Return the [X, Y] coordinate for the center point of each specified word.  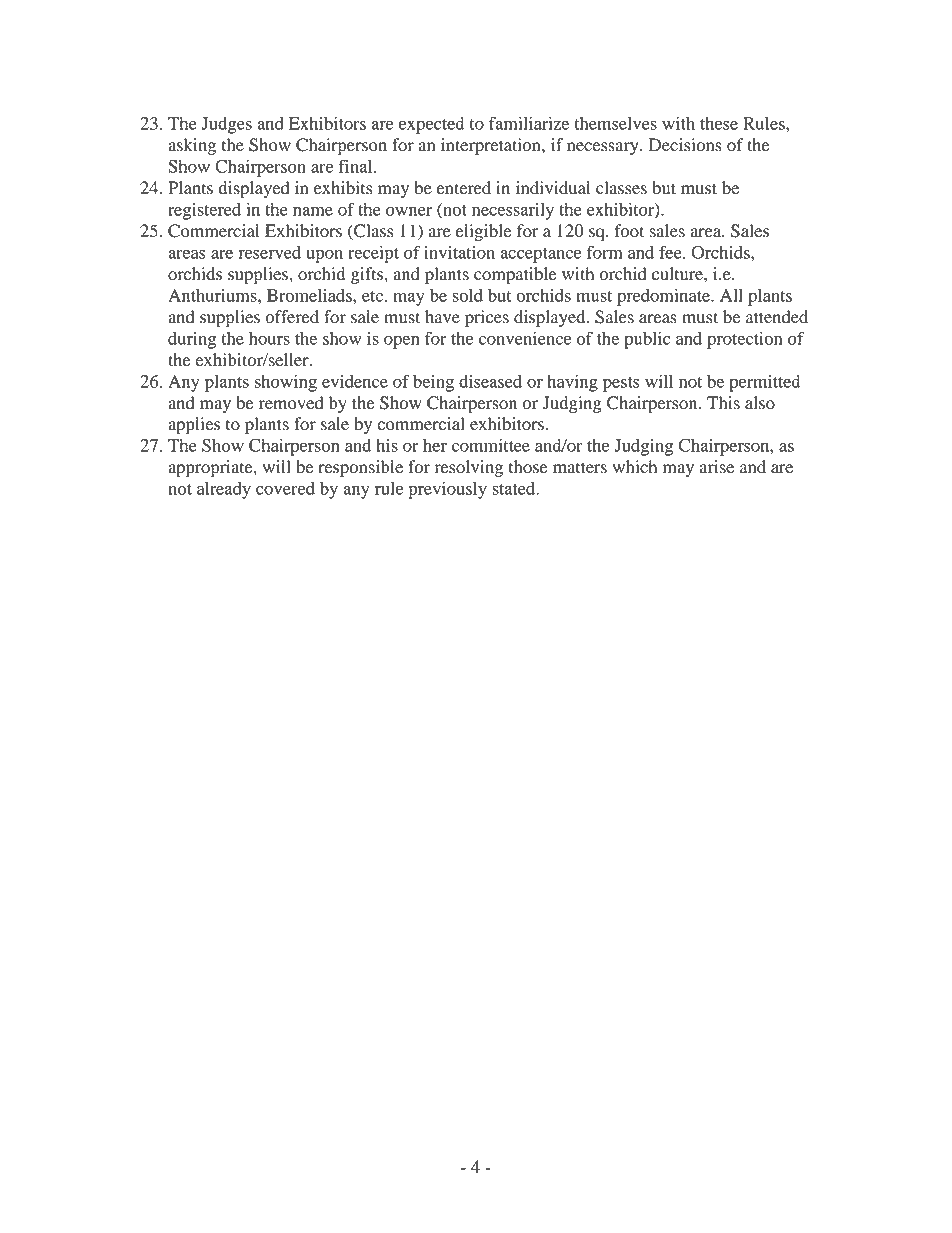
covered [285, 488]
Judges [226, 125]
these [719, 123]
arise [717, 467]
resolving [469, 468]
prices [487, 318]
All [731, 295]
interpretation [492, 146]
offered [292, 317]
